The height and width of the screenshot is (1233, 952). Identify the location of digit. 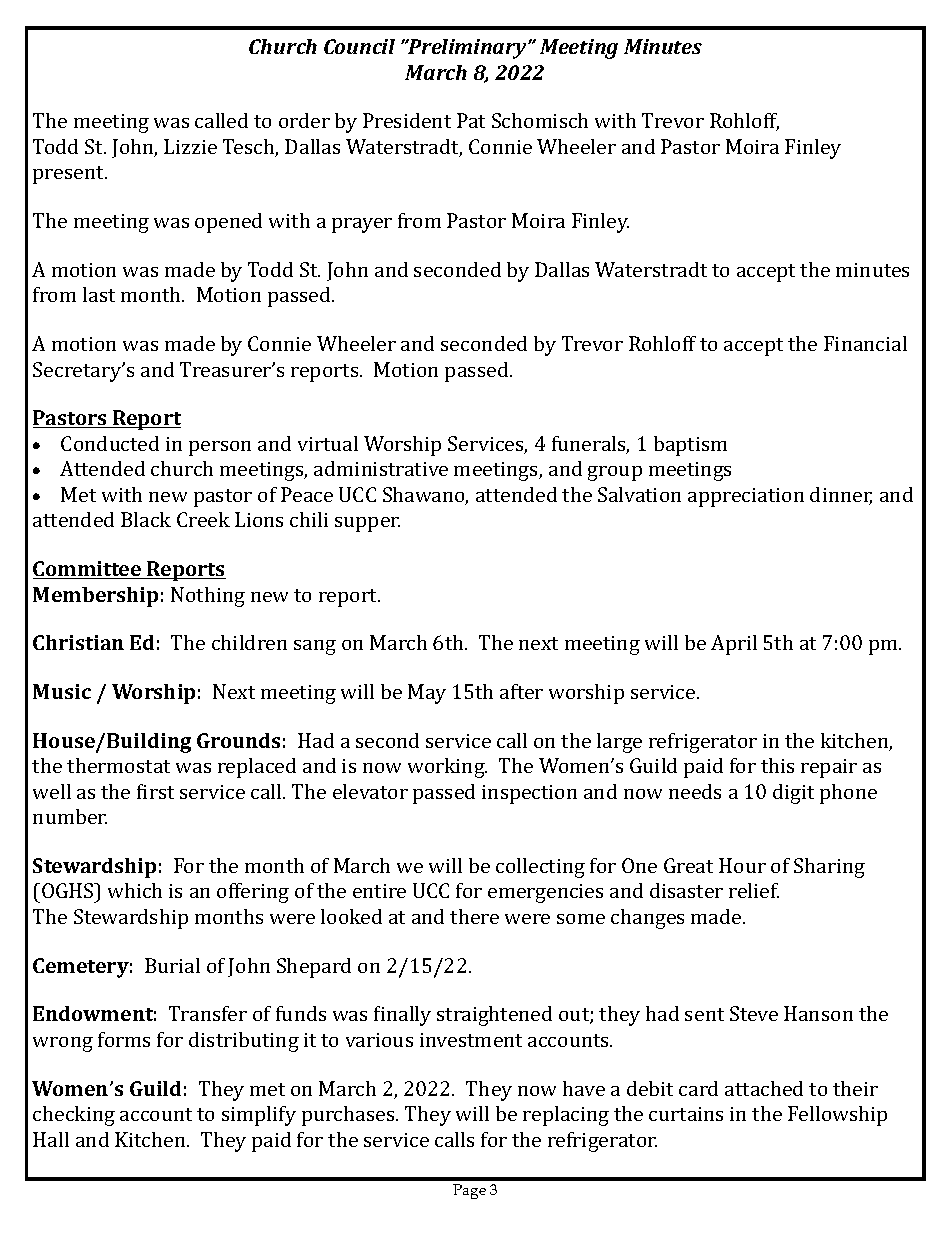
(793, 794).
